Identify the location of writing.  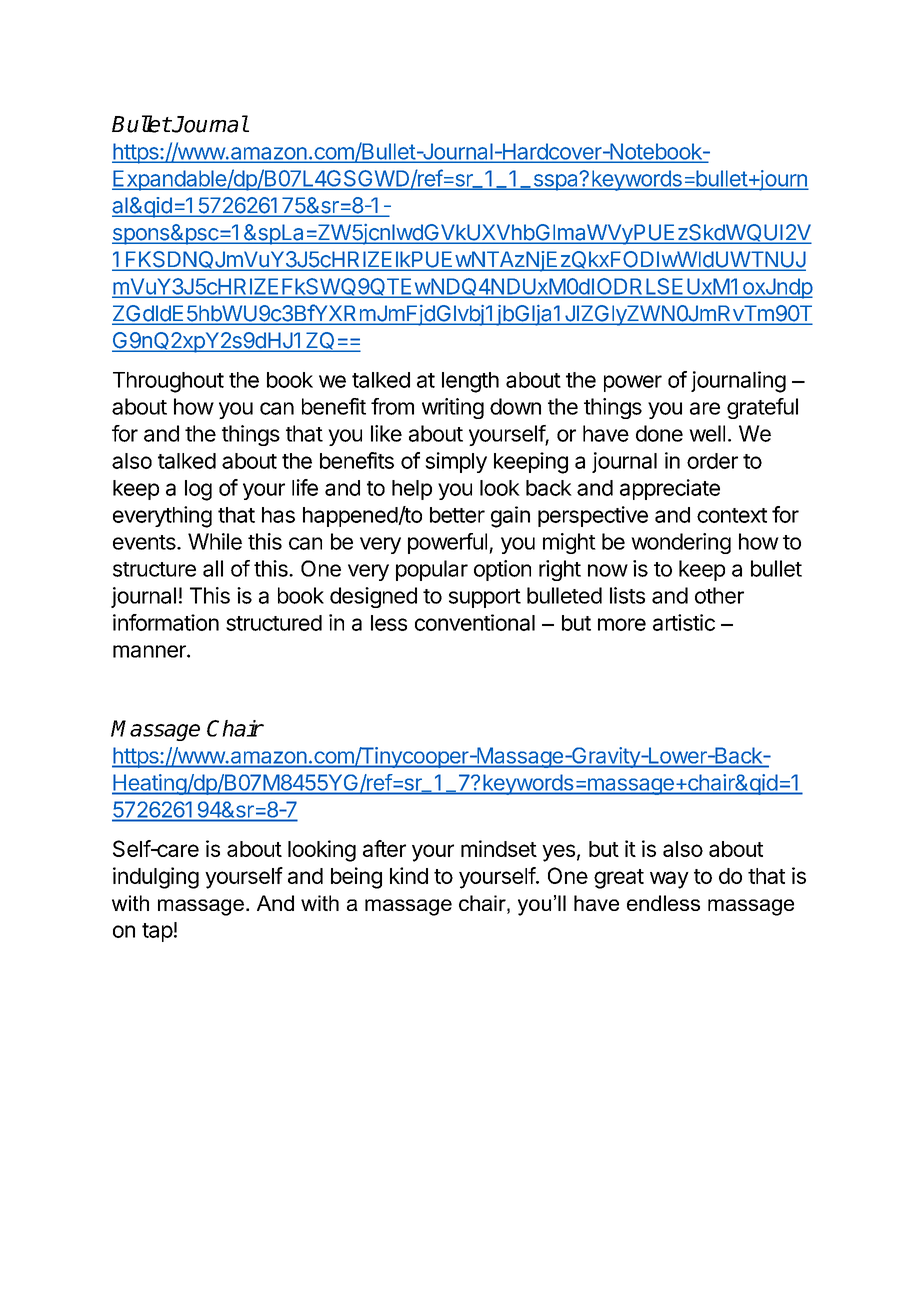
(453, 408).
